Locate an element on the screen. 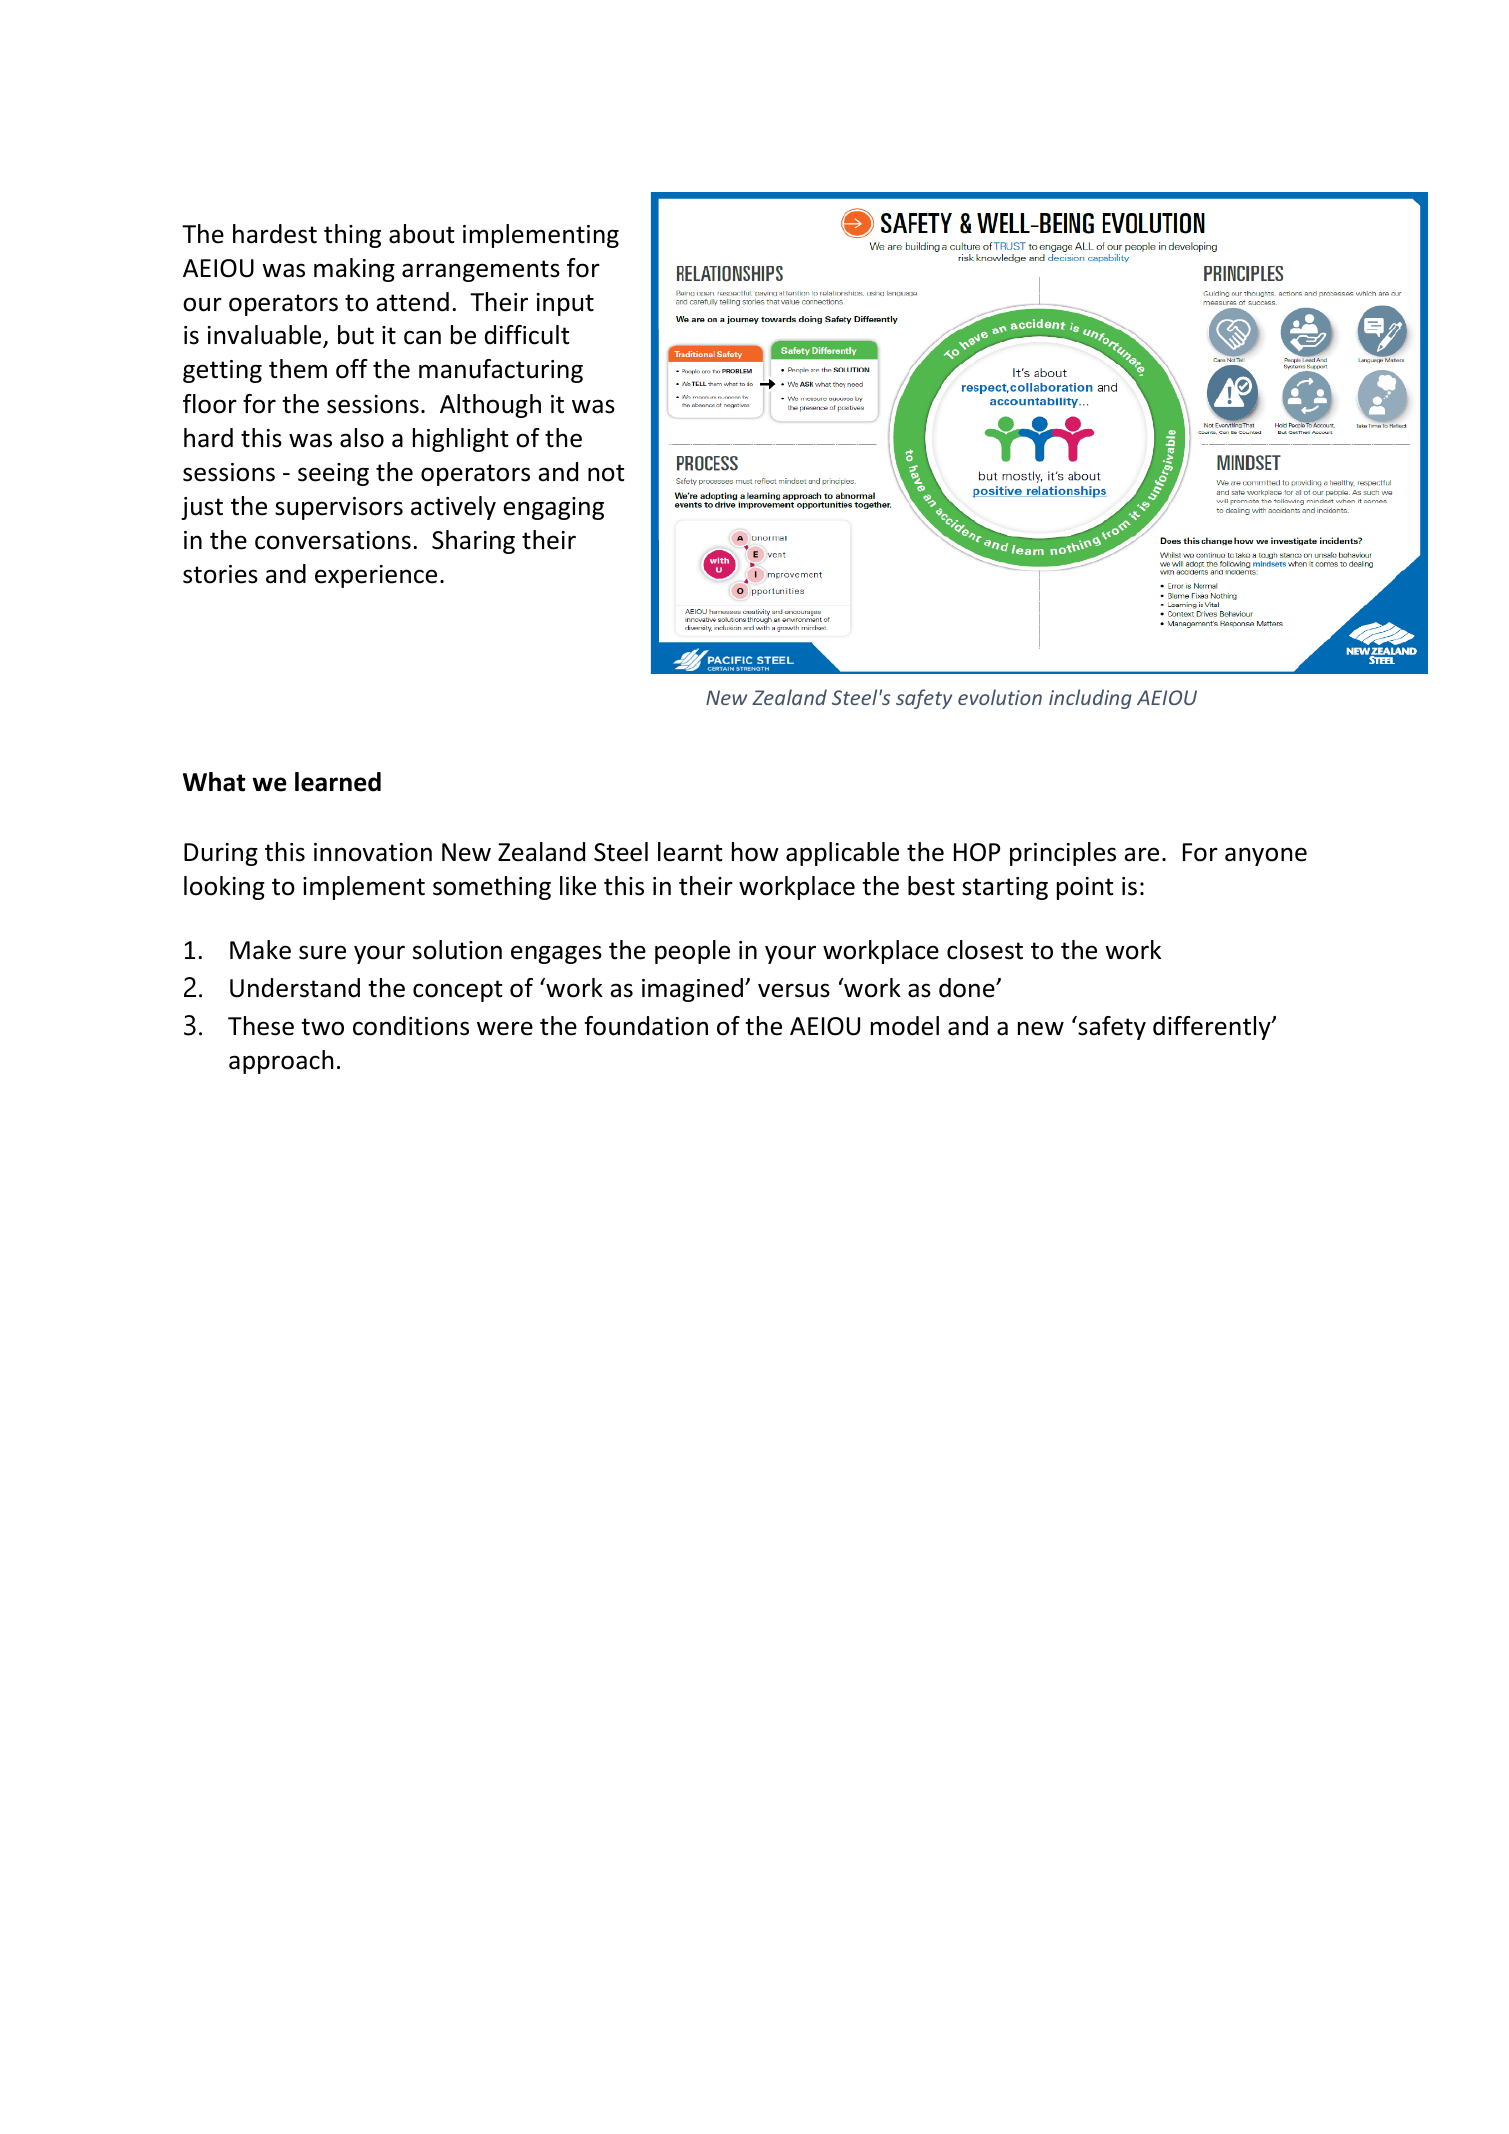 This screenshot has width=1509, height=2134. making is located at coordinates (354, 270).
